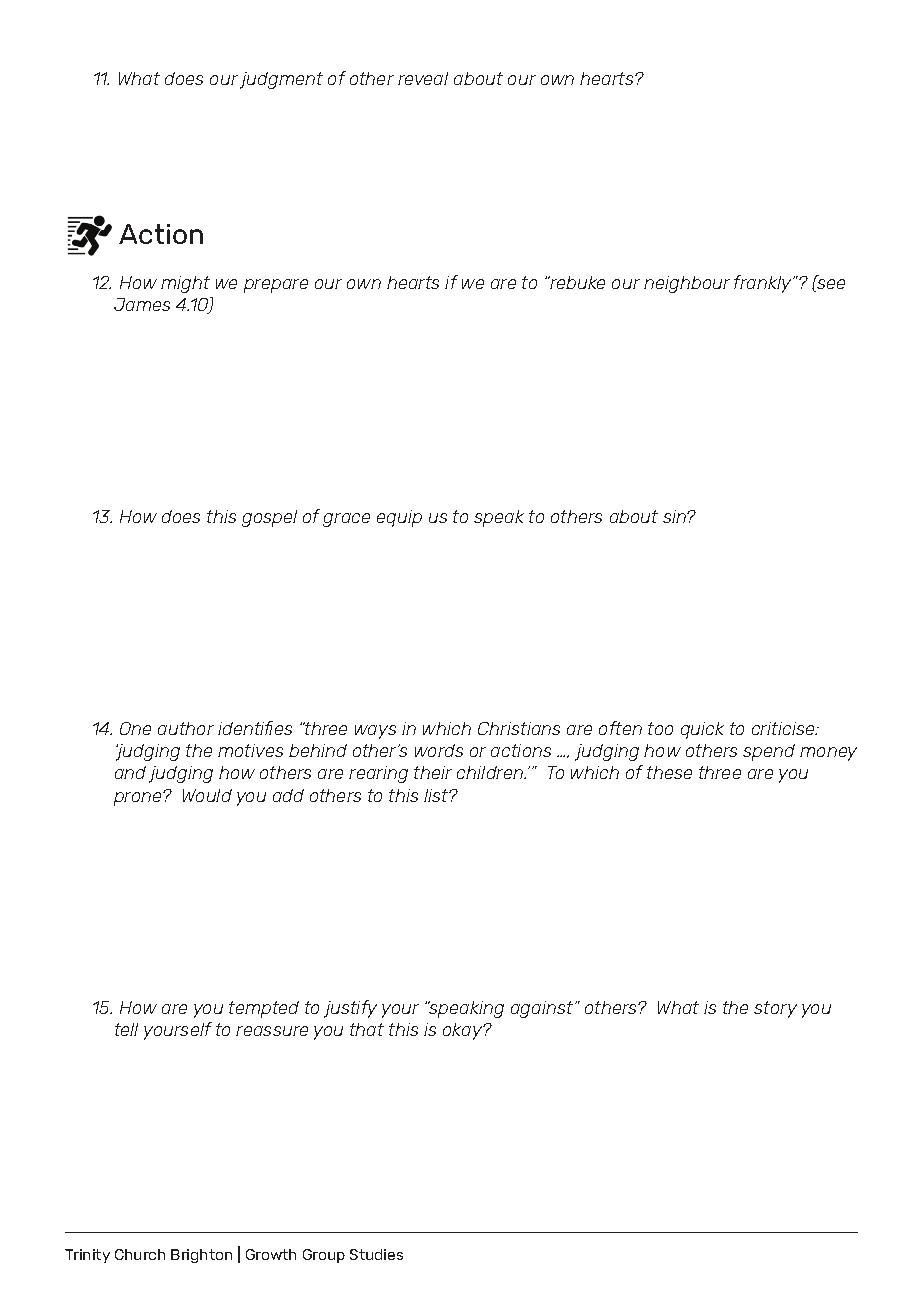 Image resolution: width=924 pixels, height=1308 pixels. I want to click on Brighton, so click(201, 1256).
